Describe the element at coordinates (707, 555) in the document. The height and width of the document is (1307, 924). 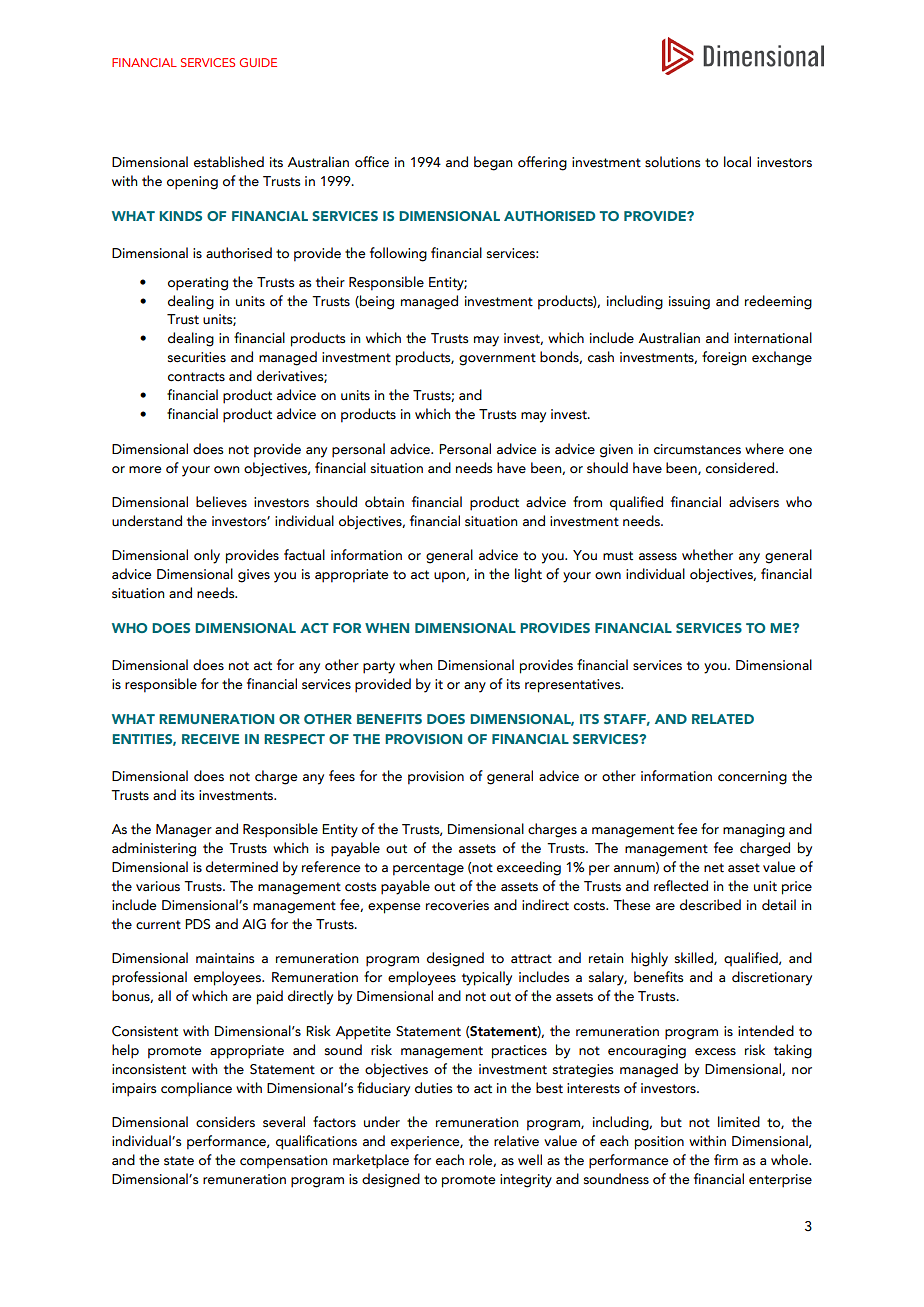
I see `whether` at that location.
